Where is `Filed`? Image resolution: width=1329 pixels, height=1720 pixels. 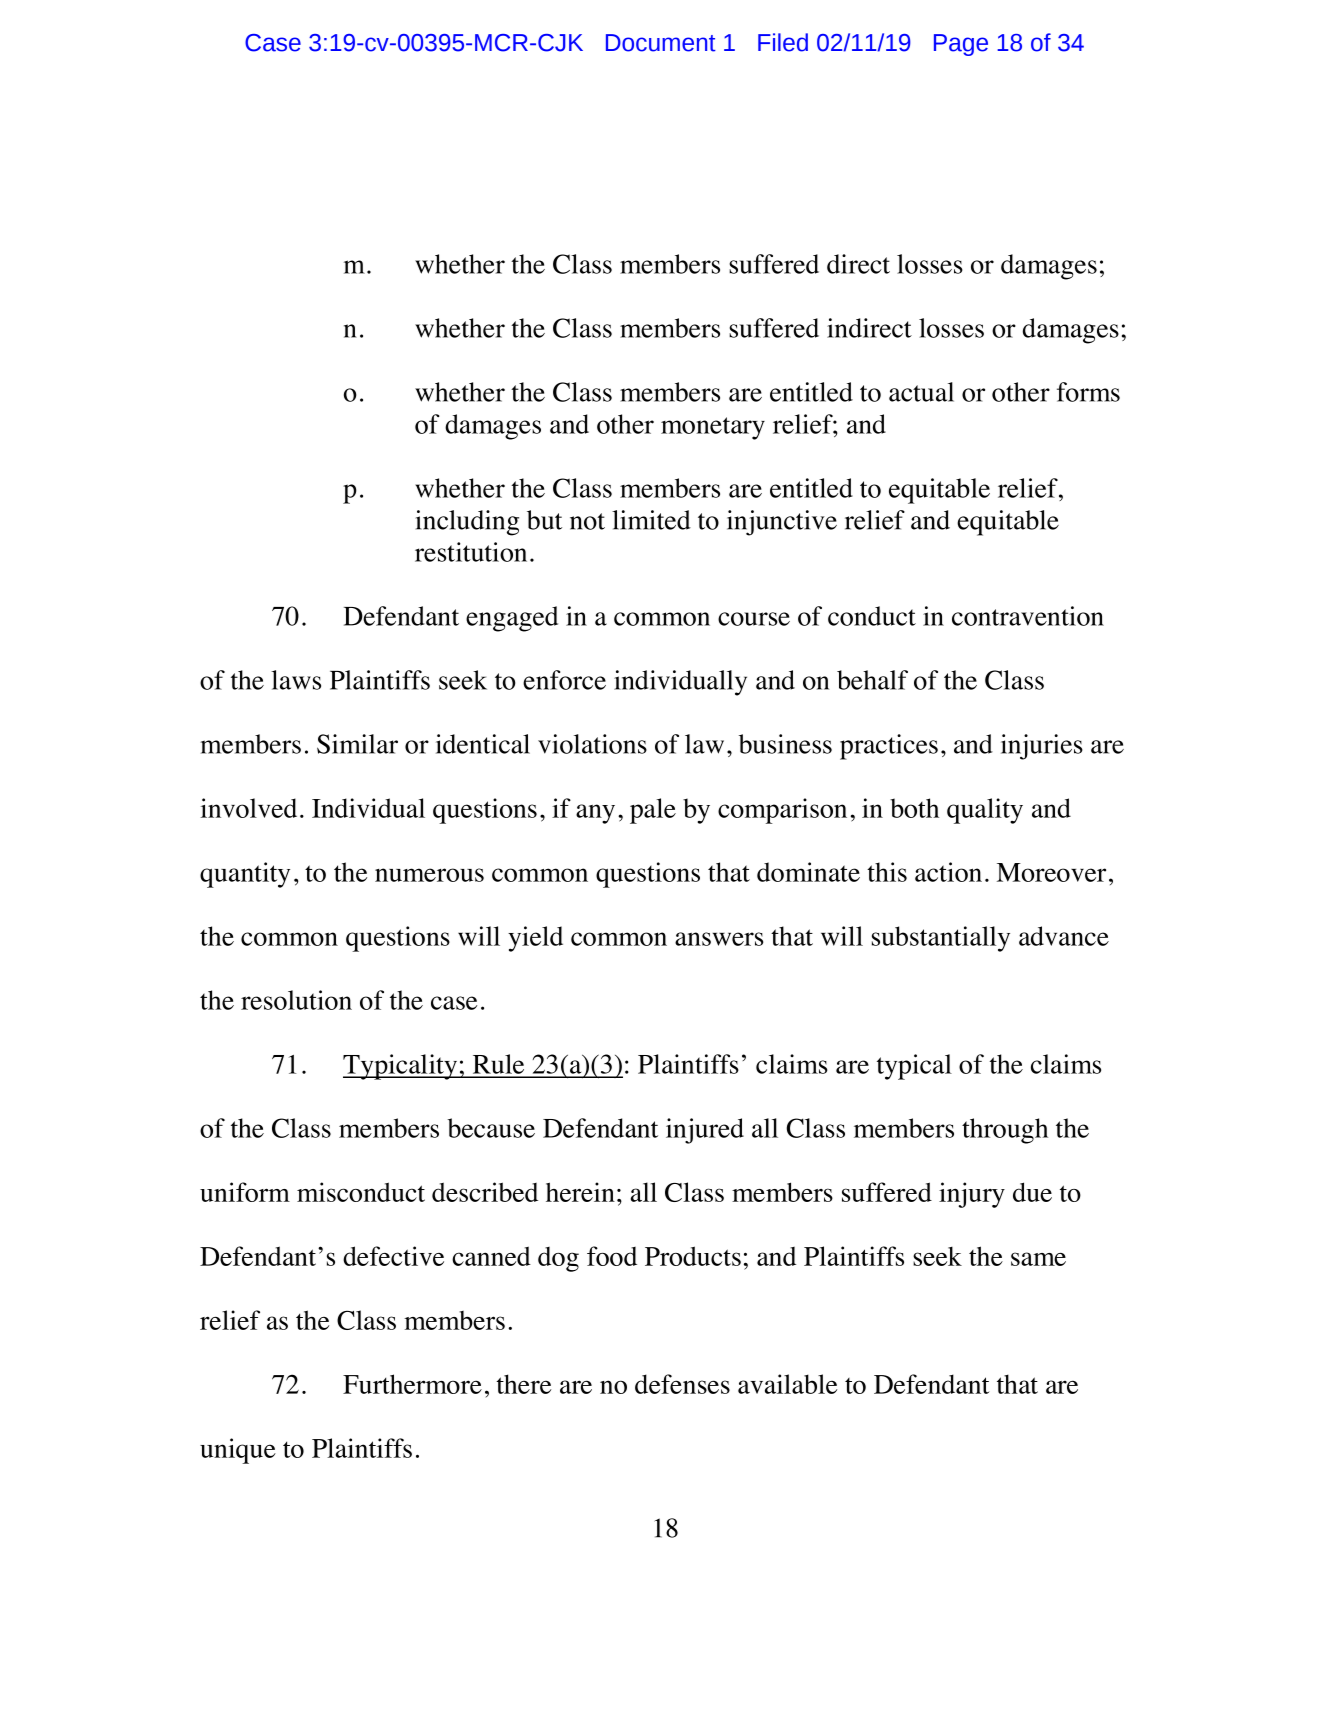 Filed is located at coordinates (783, 42).
